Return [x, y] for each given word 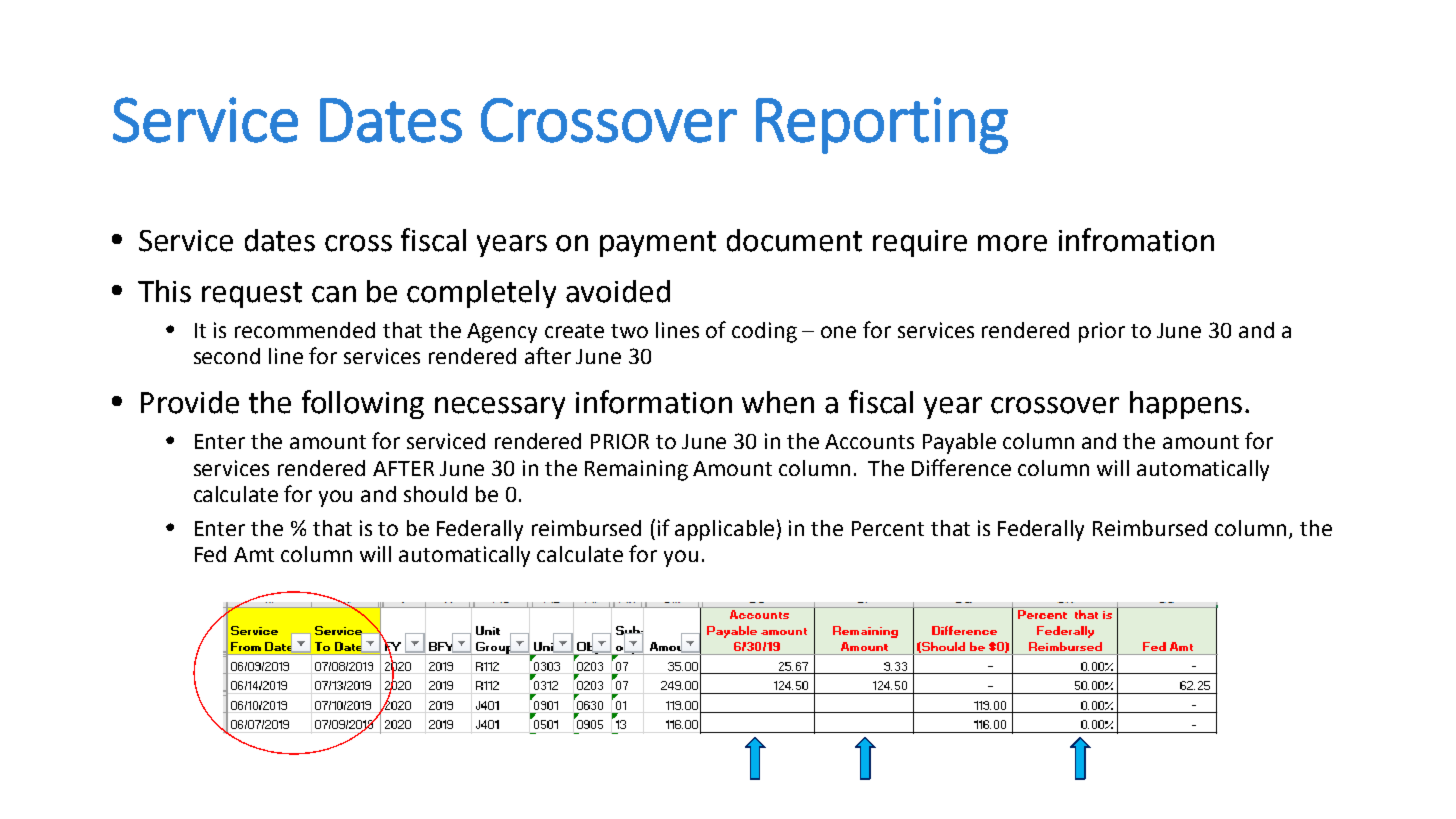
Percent [888, 528]
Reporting [882, 125]
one [838, 332]
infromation [1136, 240]
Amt [254, 554]
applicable [724, 530]
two [629, 331]
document [794, 240]
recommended [305, 330]
